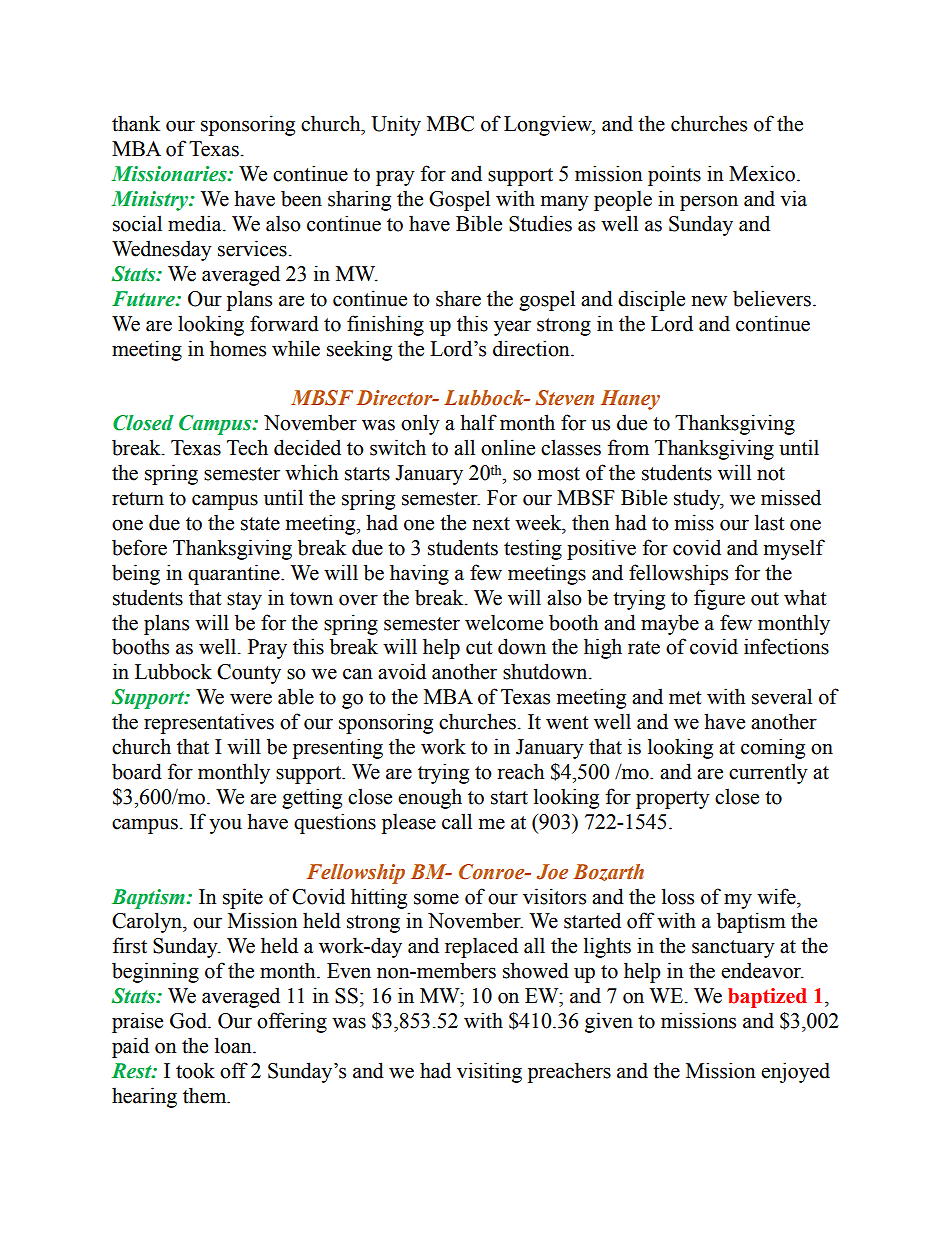  Describe the element at coordinates (195, 1070) in the screenshot. I see `took` at that location.
